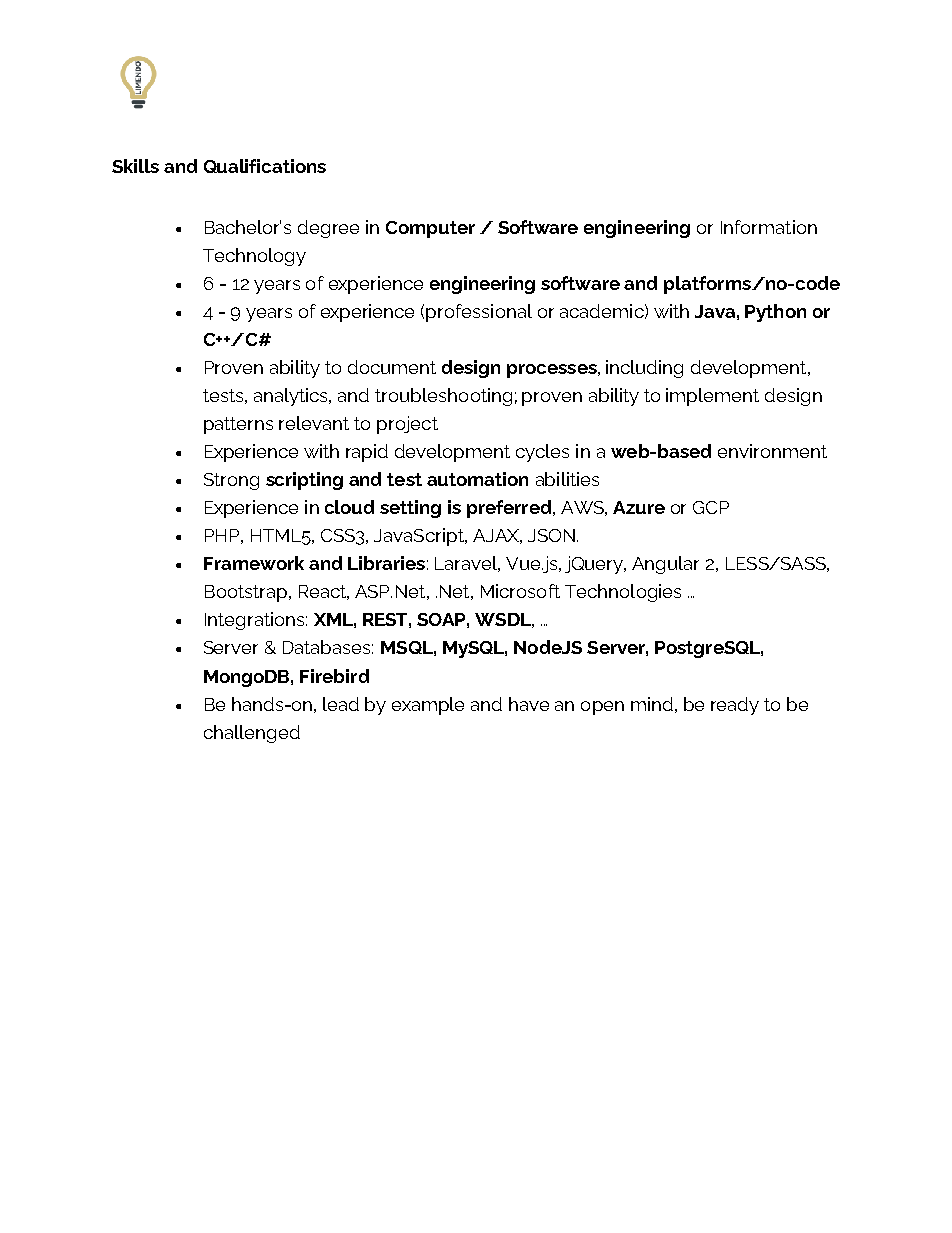 Image resolution: width=952 pixels, height=1233 pixels. Describe the element at coordinates (772, 451) in the screenshot. I see `environment` at that location.
